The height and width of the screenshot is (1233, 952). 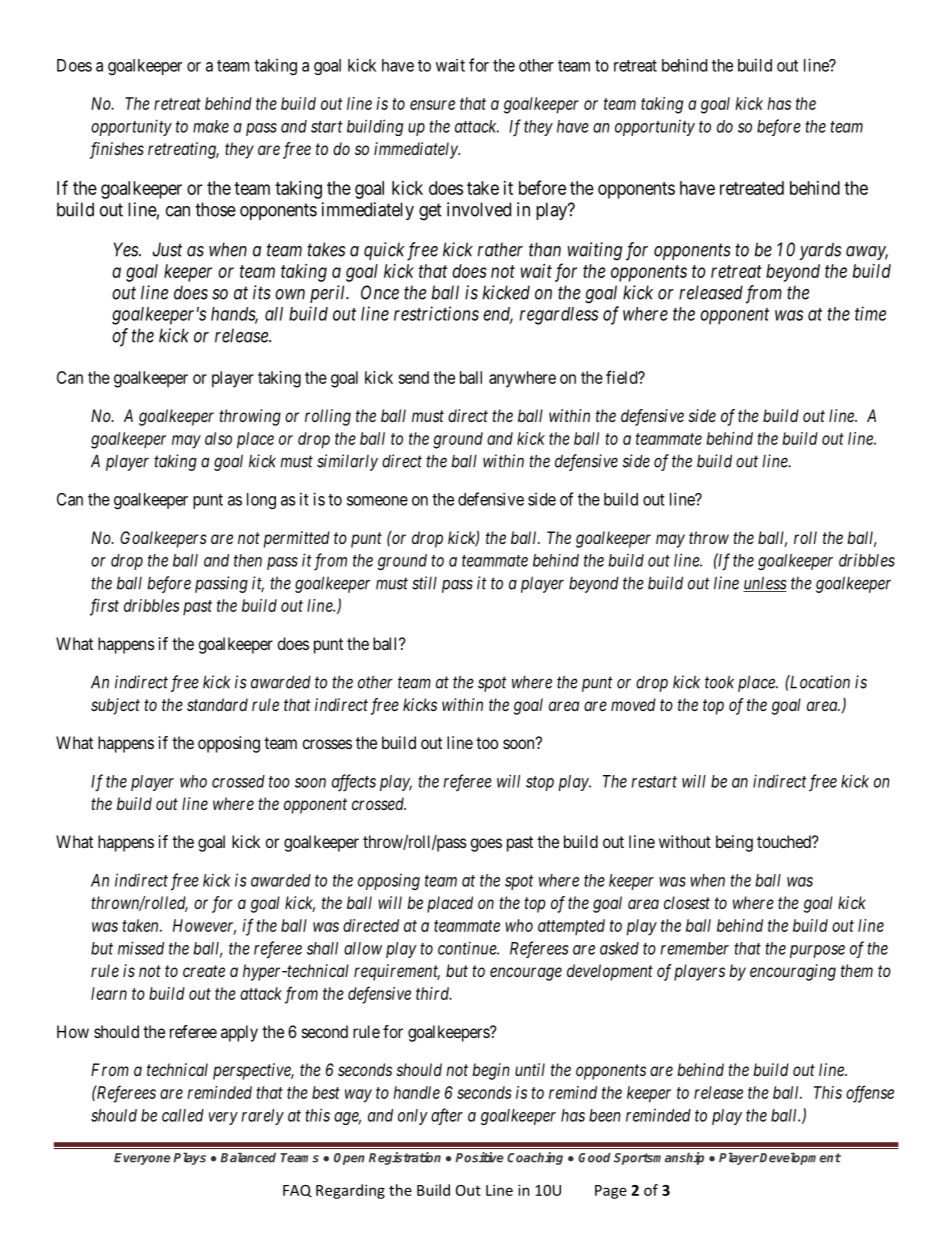 What do you see at coordinates (217, 704) in the screenshot?
I see `standard` at bounding box center [217, 704].
